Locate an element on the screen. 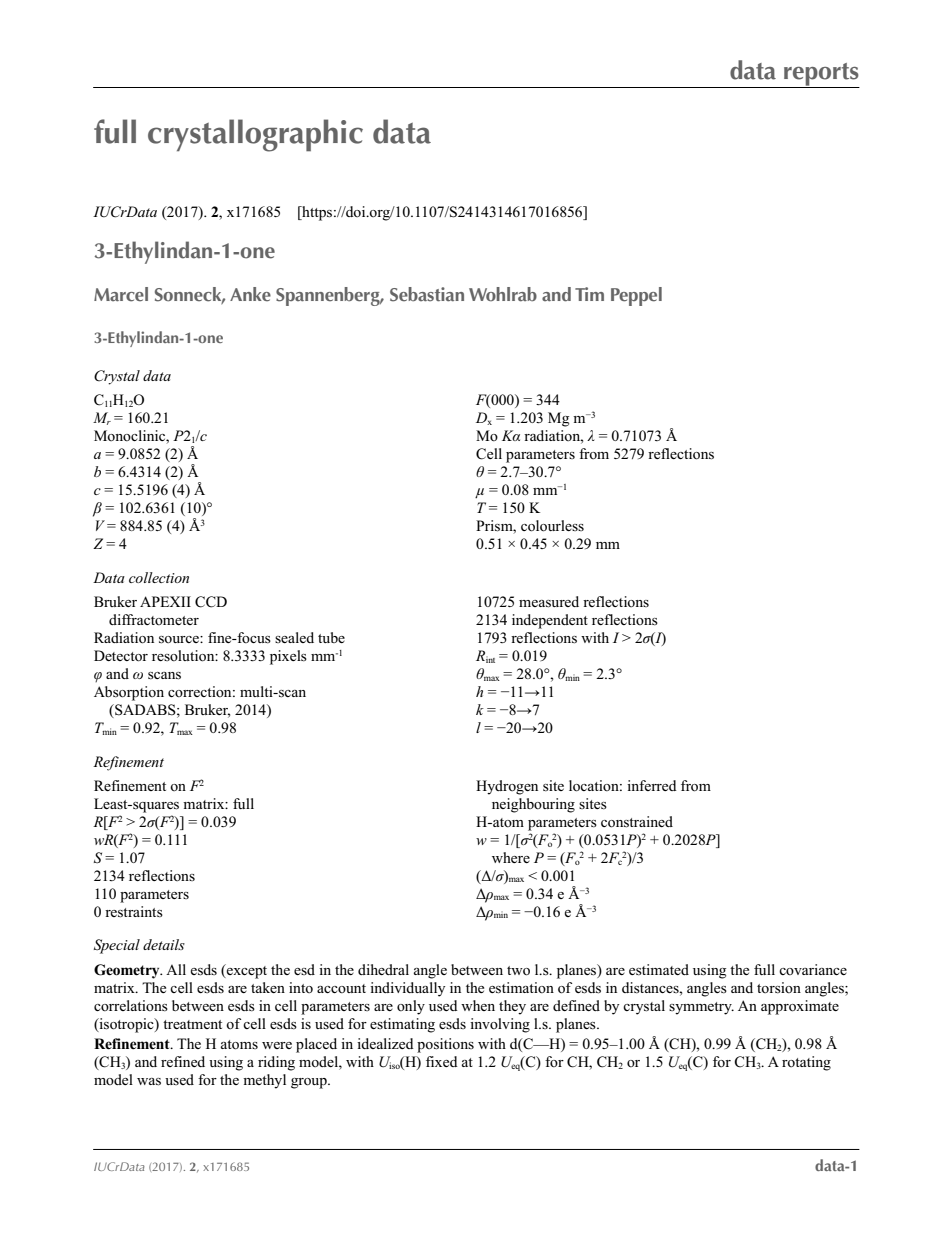 This screenshot has width=952, height=1240. positions is located at coordinates (445, 1045).
